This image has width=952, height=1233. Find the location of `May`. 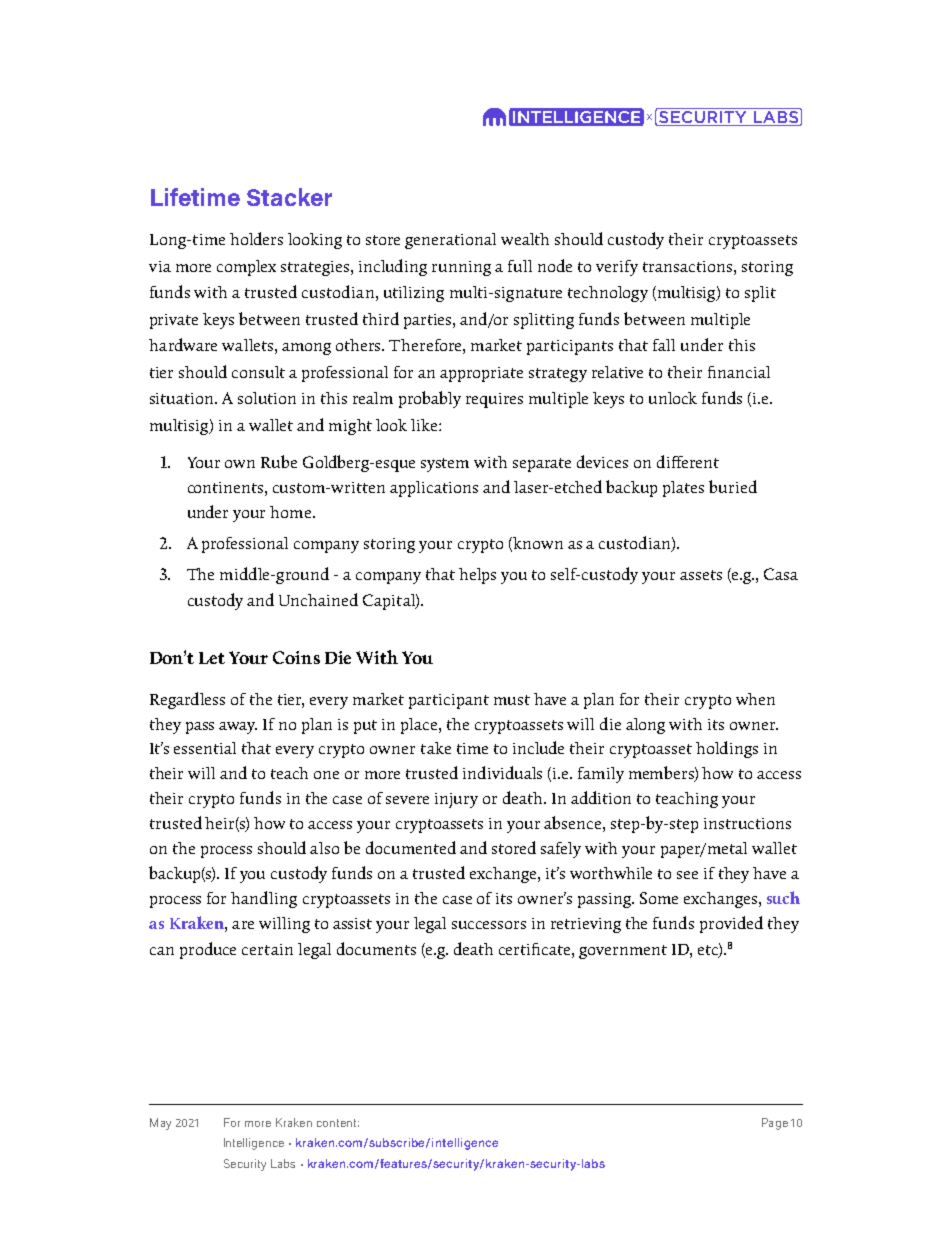

May is located at coordinates (160, 1124).
